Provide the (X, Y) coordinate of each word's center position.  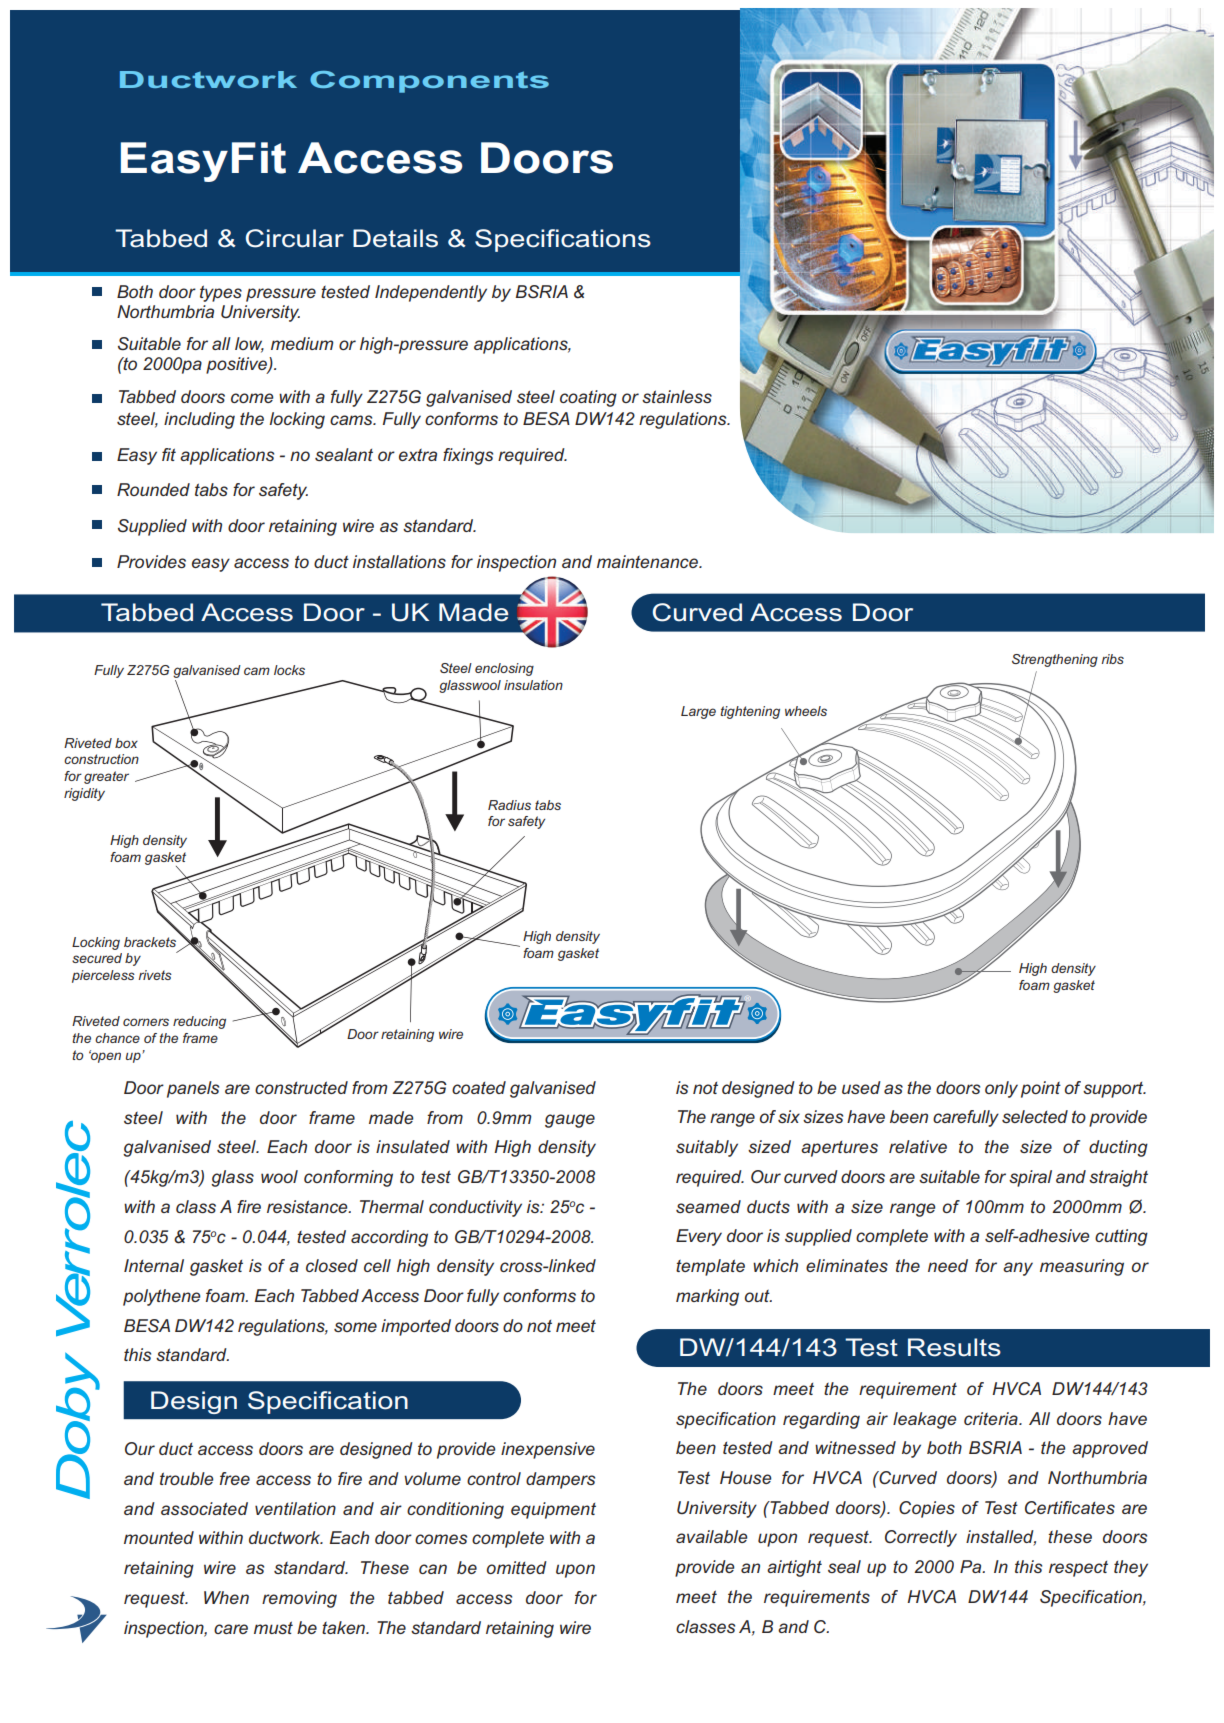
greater (106, 777)
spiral (1030, 1178)
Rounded (153, 489)
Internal (154, 1265)
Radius (509, 805)
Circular (295, 238)
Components (429, 82)
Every (699, 1237)
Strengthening (1055, 660)
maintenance (648, 561)
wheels (806, 711)
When (226, 1597)
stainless (677, 396)
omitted (517, 1567)
